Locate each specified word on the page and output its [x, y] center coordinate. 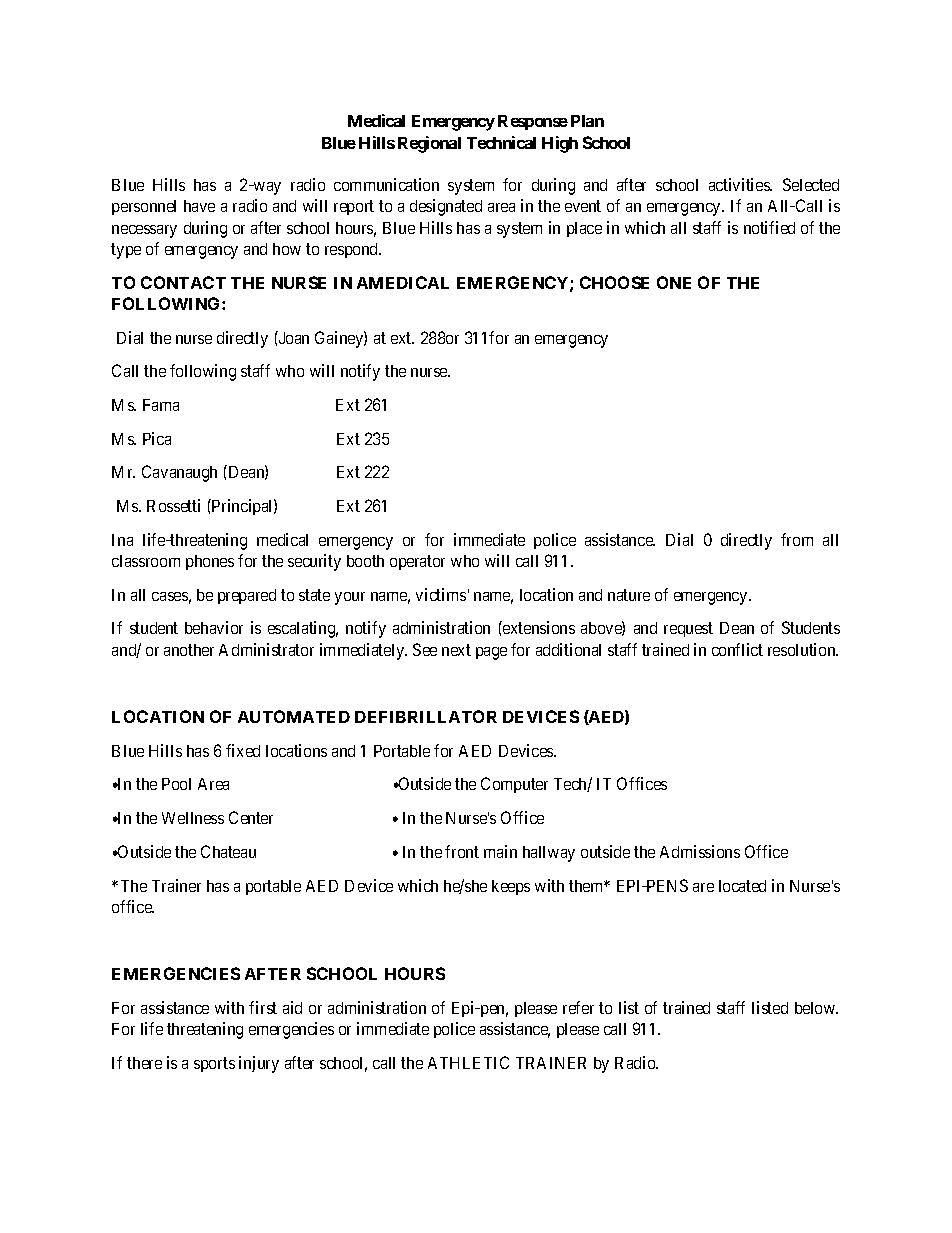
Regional [429, 144]
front [462, 851]
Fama [161, 405]
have [199, 206]
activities [740, 184]
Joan [293, 337]
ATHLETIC [468, 1062]
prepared [247, 596]
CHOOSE [614, 282]
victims [441, 594]
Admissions [700, 851]
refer [578, 1007]
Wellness [193, 818]
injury [259, 1064]
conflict [737, 649]
